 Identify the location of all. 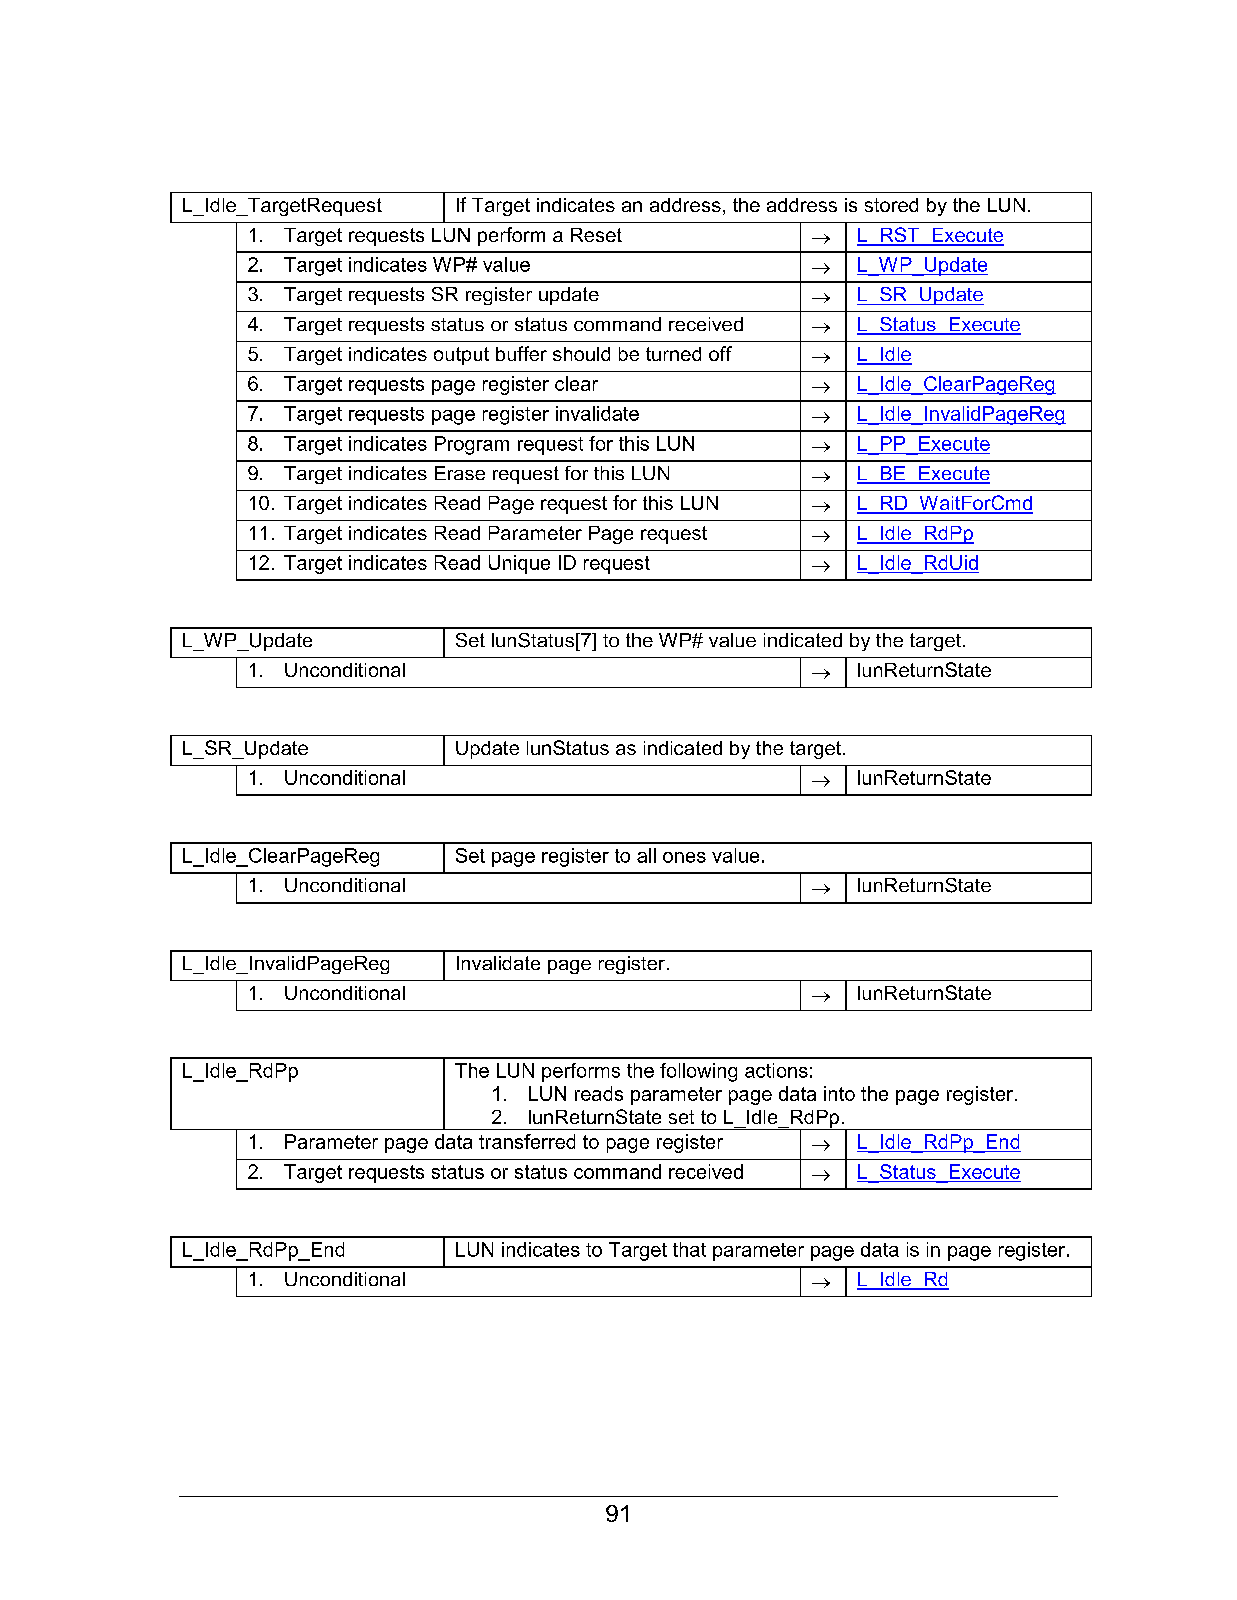
(646, 855).
